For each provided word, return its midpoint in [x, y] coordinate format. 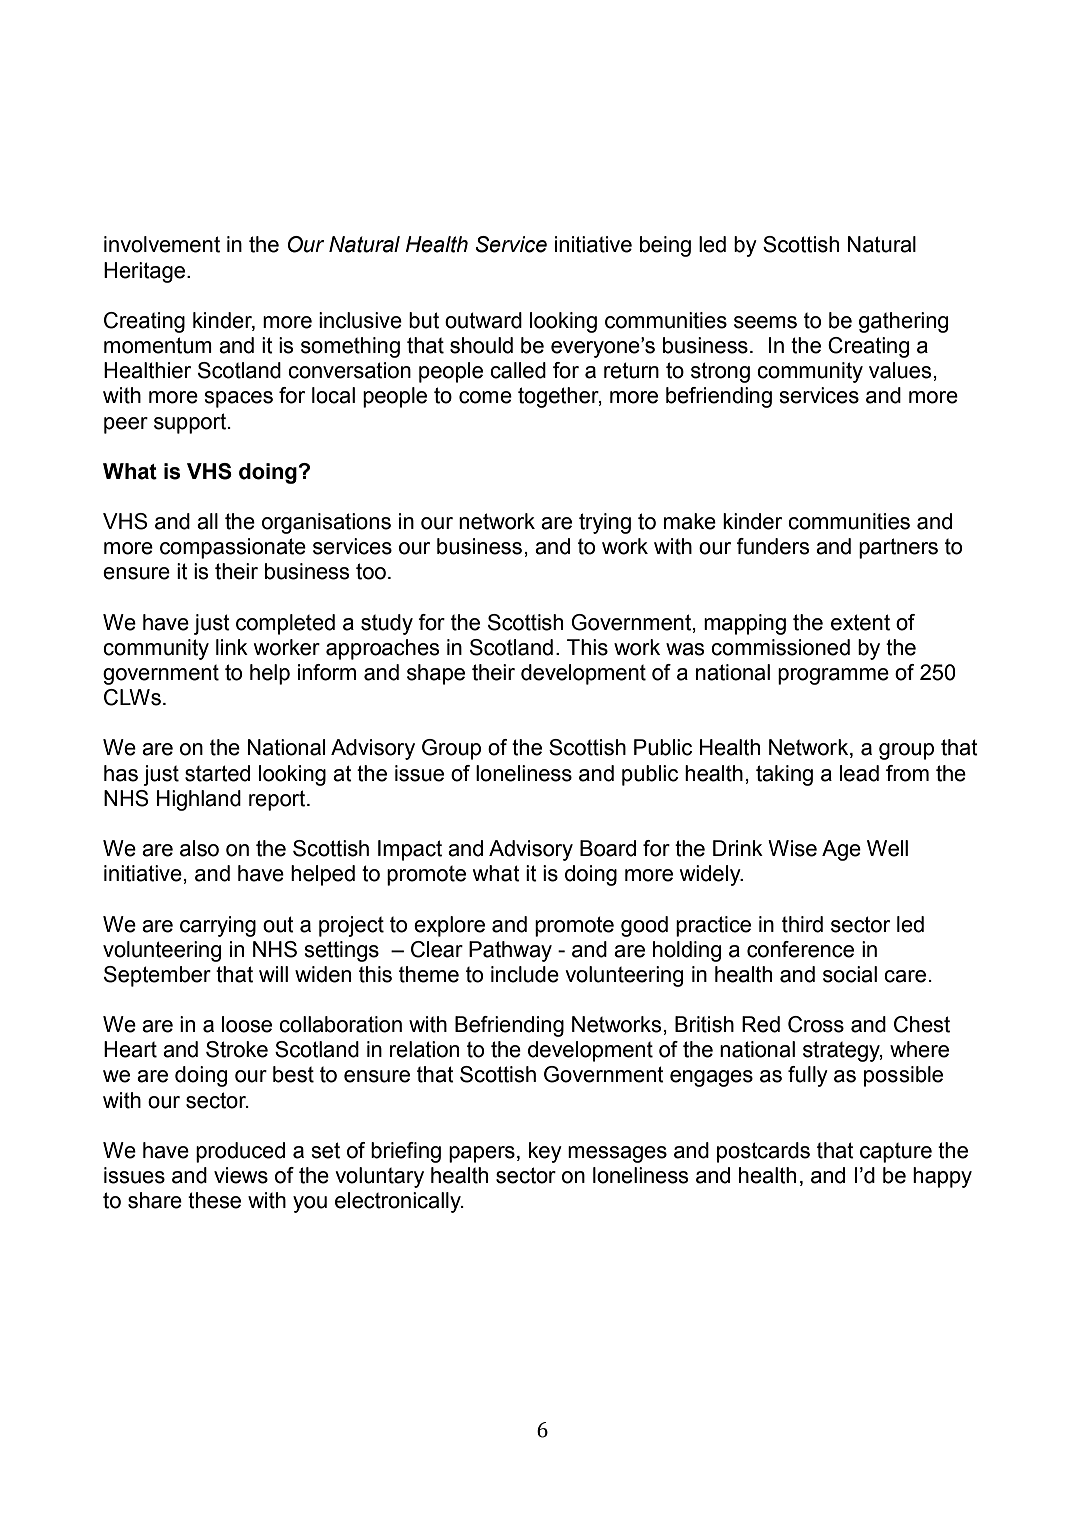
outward [483, 320]
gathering [903, 322]
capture [896, 1153]
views [241, 1175]
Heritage [144, 272]
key [545, 1152]
